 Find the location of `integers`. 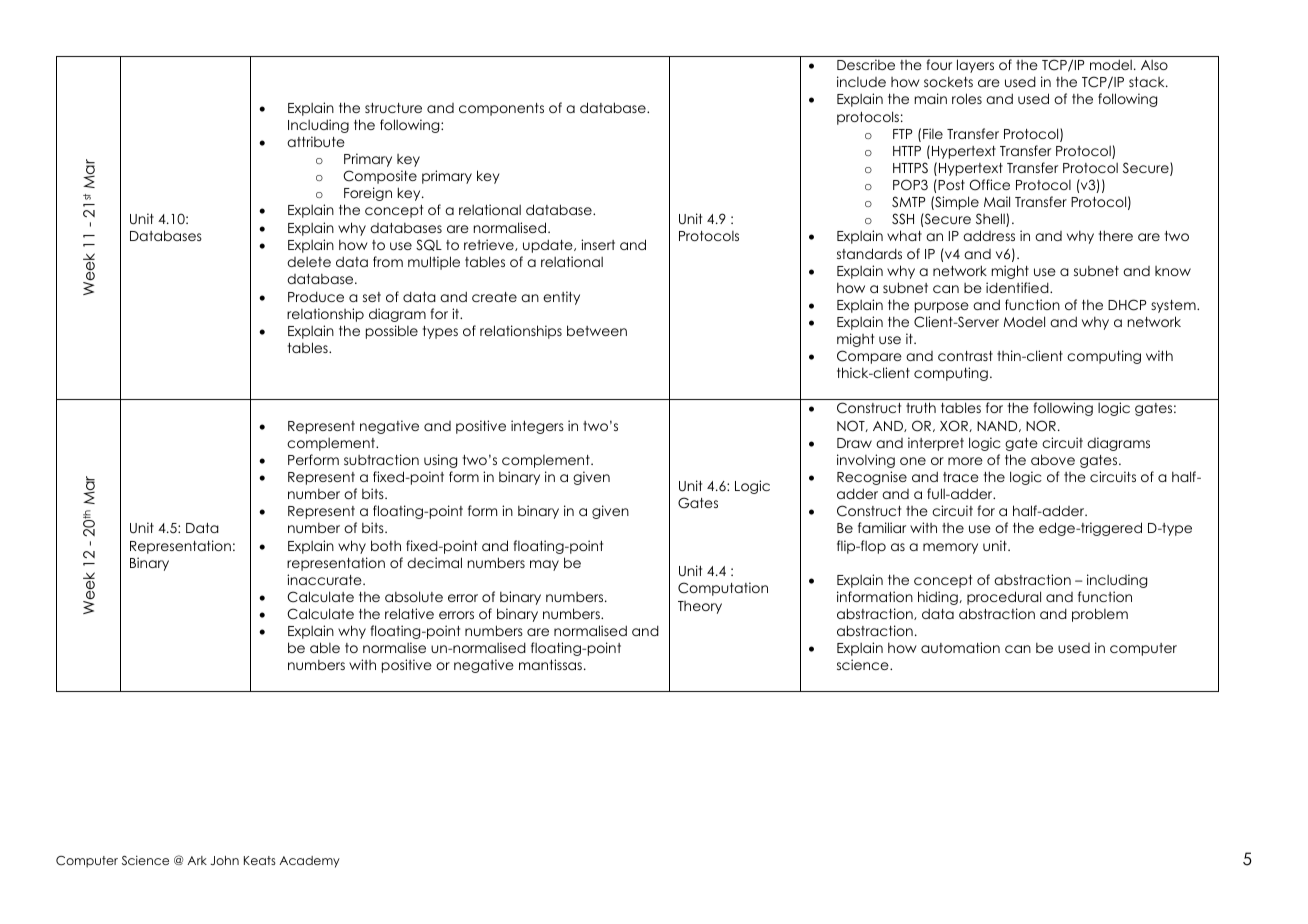

integers is located at coordinates (537, 427).
